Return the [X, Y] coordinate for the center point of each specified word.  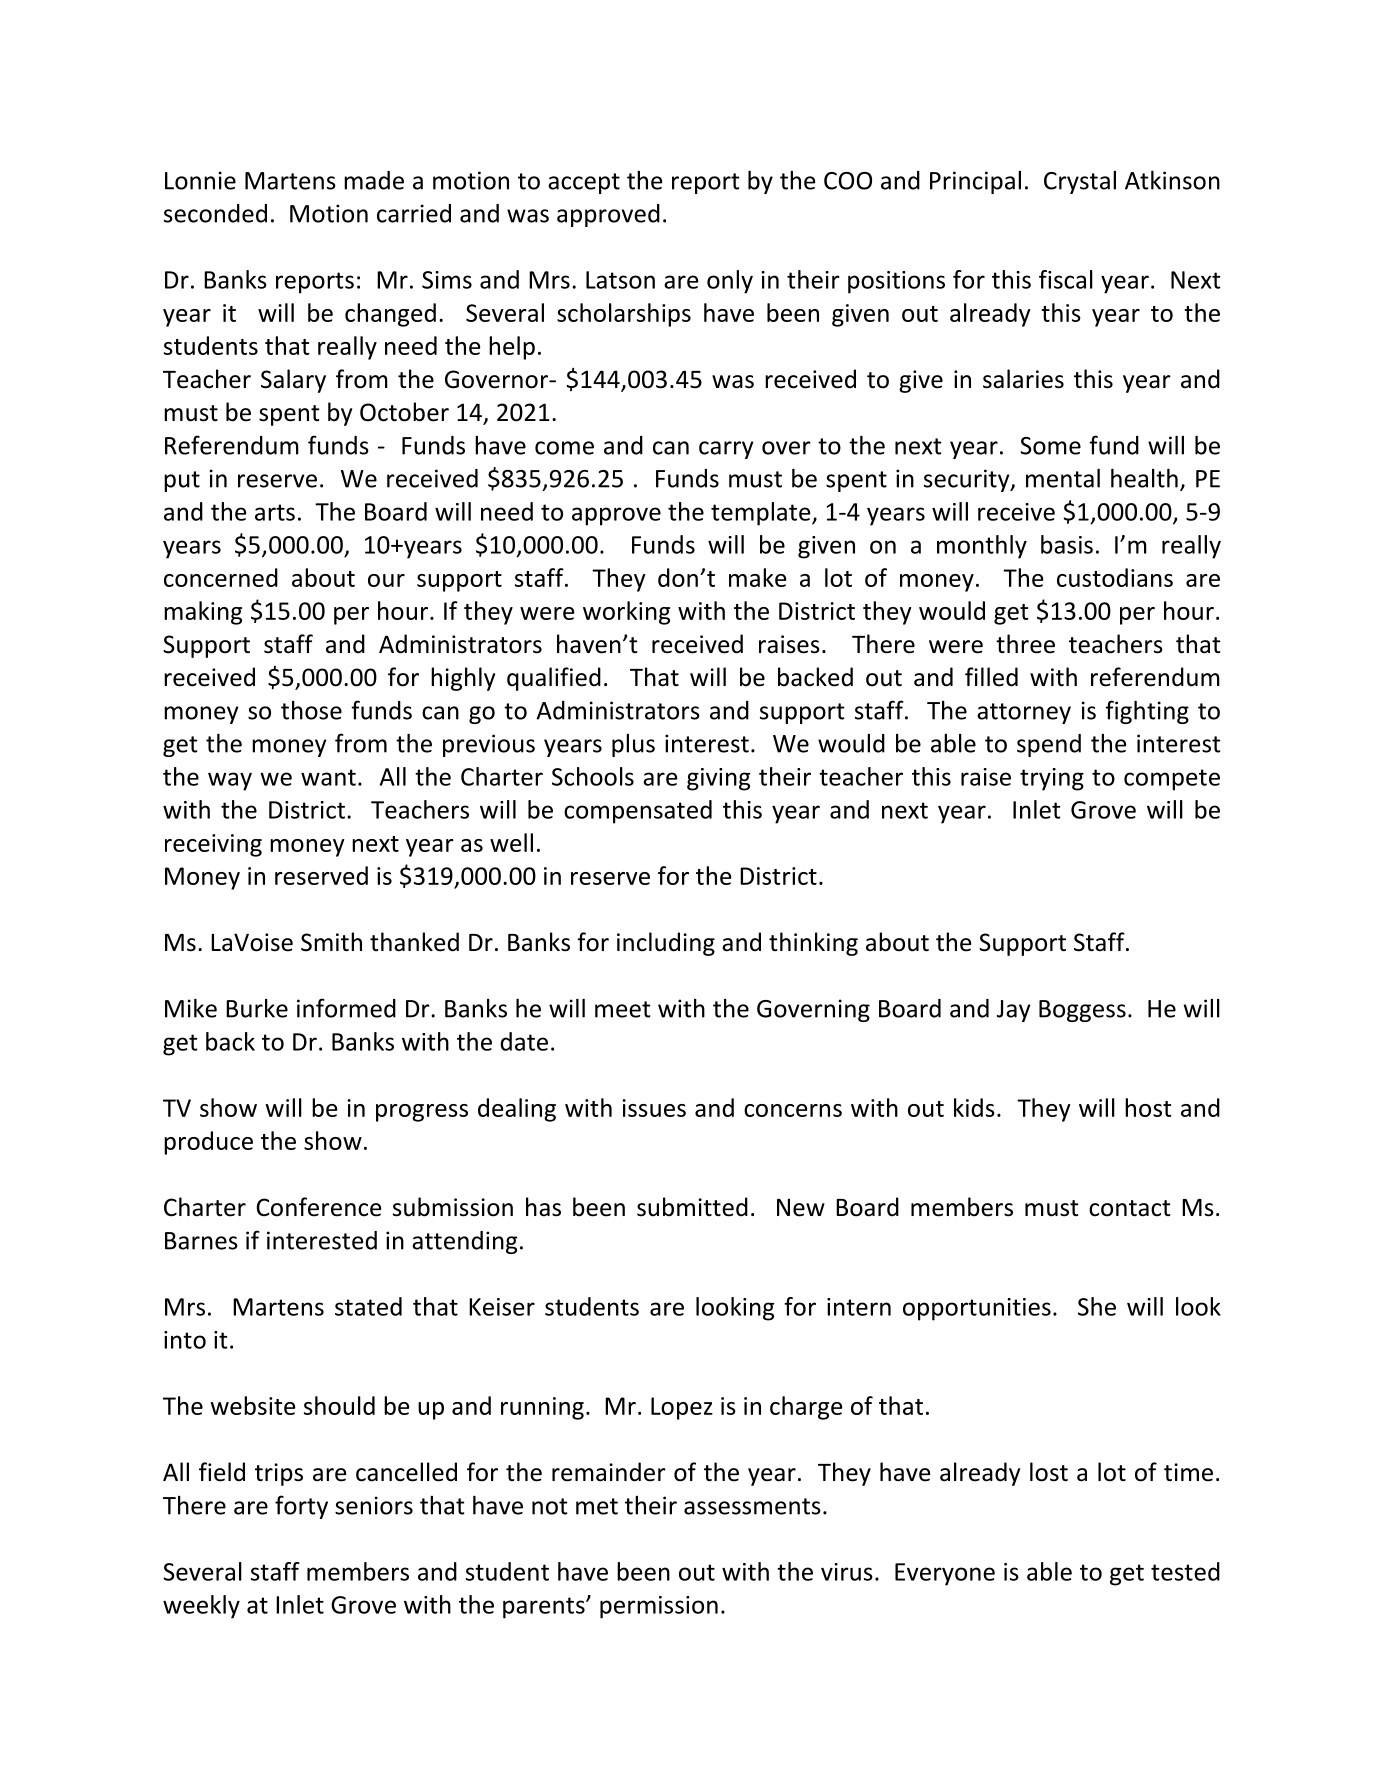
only [730, 282]
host [1148, 1107]
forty [301, 1507]
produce [208, 1143]
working [626, 613]
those [311, 710]
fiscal [1066, 279]
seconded [215, 213]
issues [654, 1108]
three [1025, 644]
